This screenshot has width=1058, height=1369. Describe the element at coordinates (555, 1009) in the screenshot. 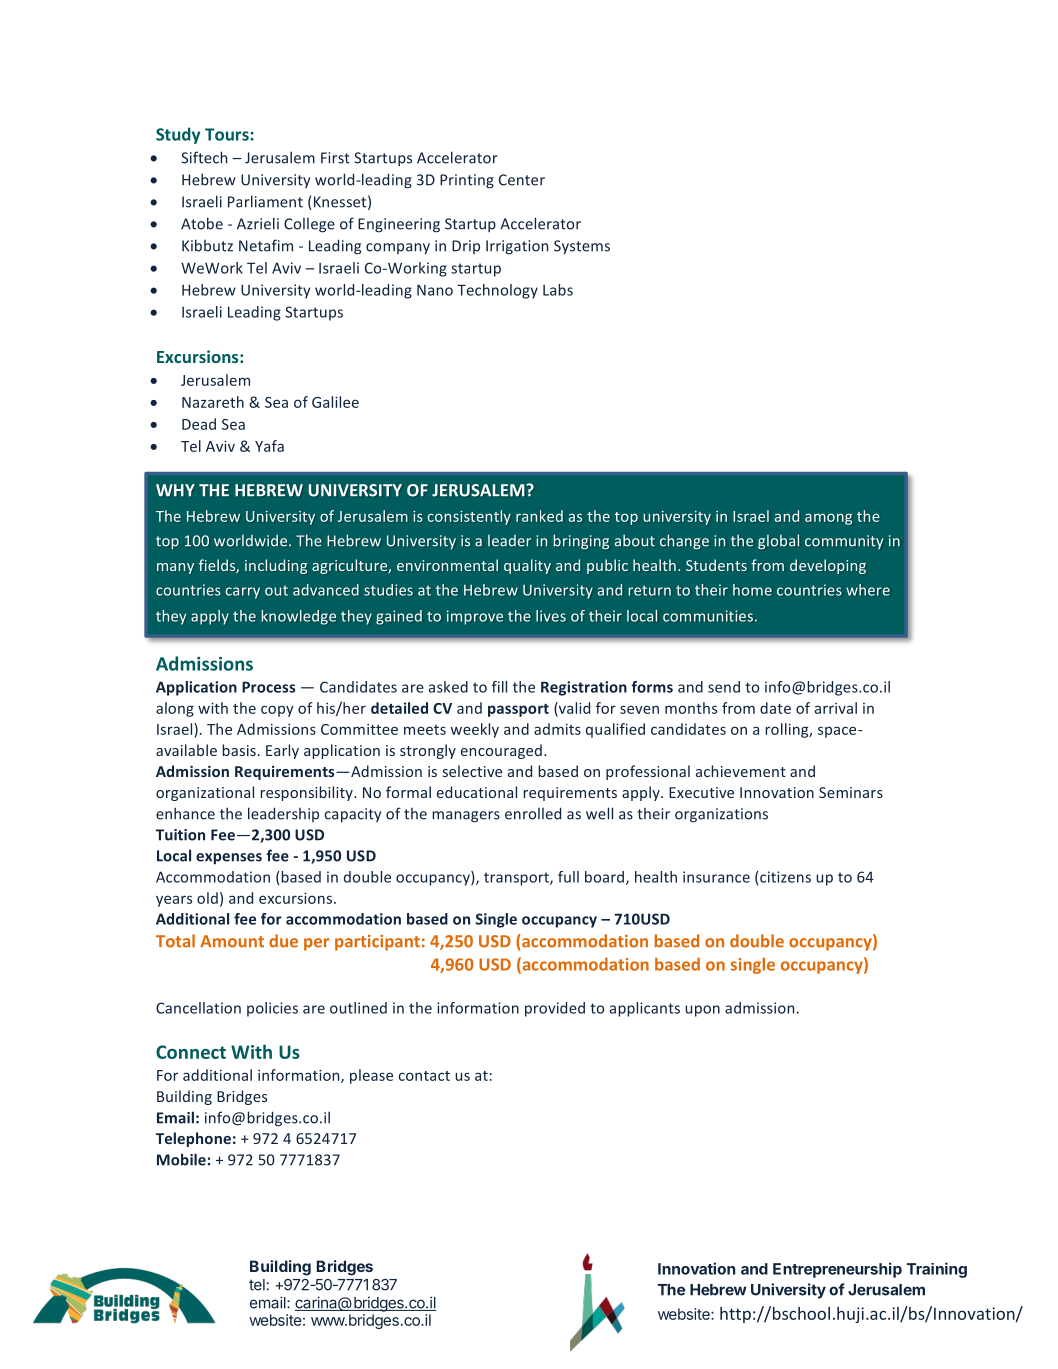

I see `provided` at that location.
